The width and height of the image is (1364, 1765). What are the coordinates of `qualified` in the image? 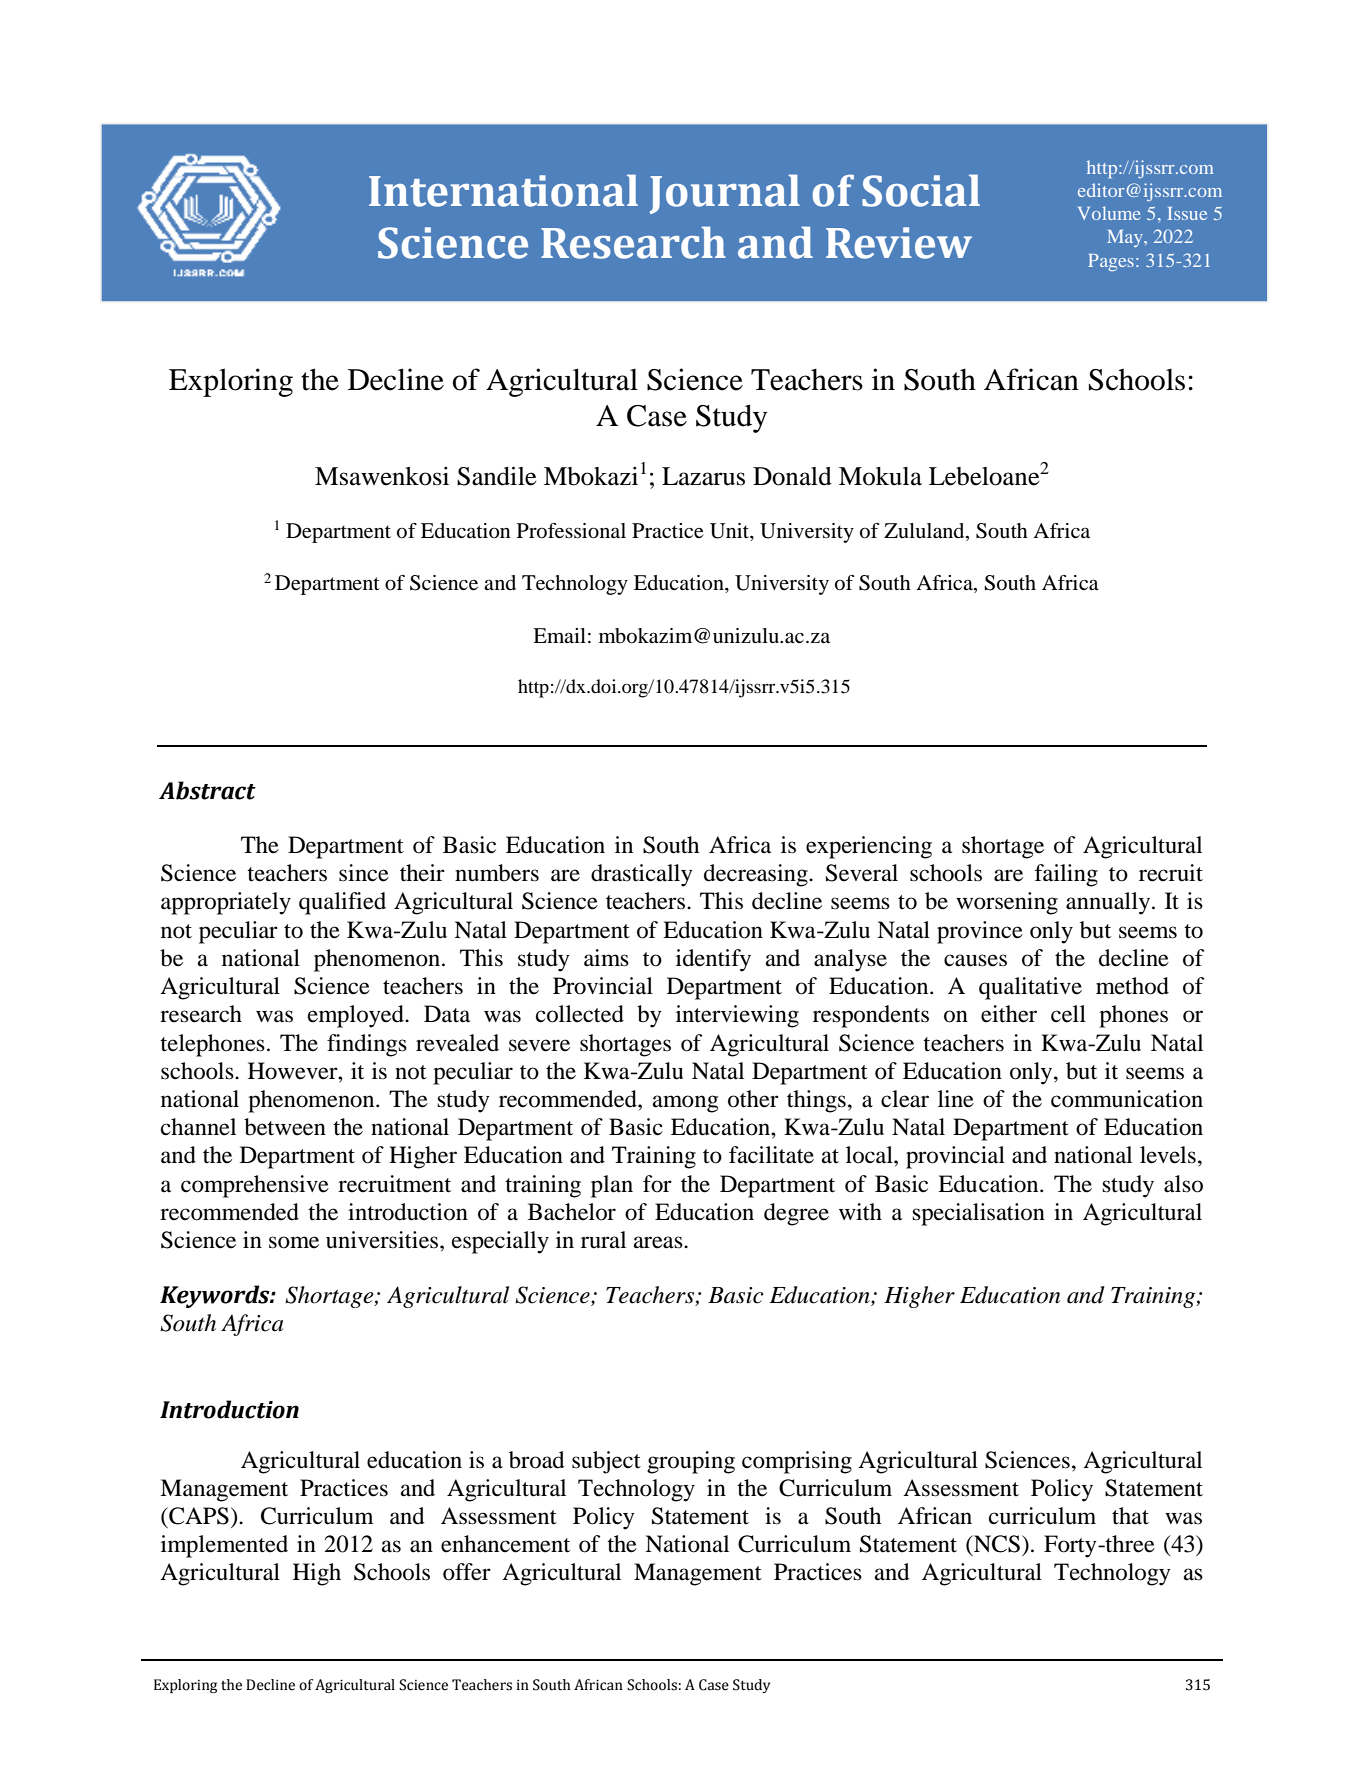 It's located at (342, 903).
